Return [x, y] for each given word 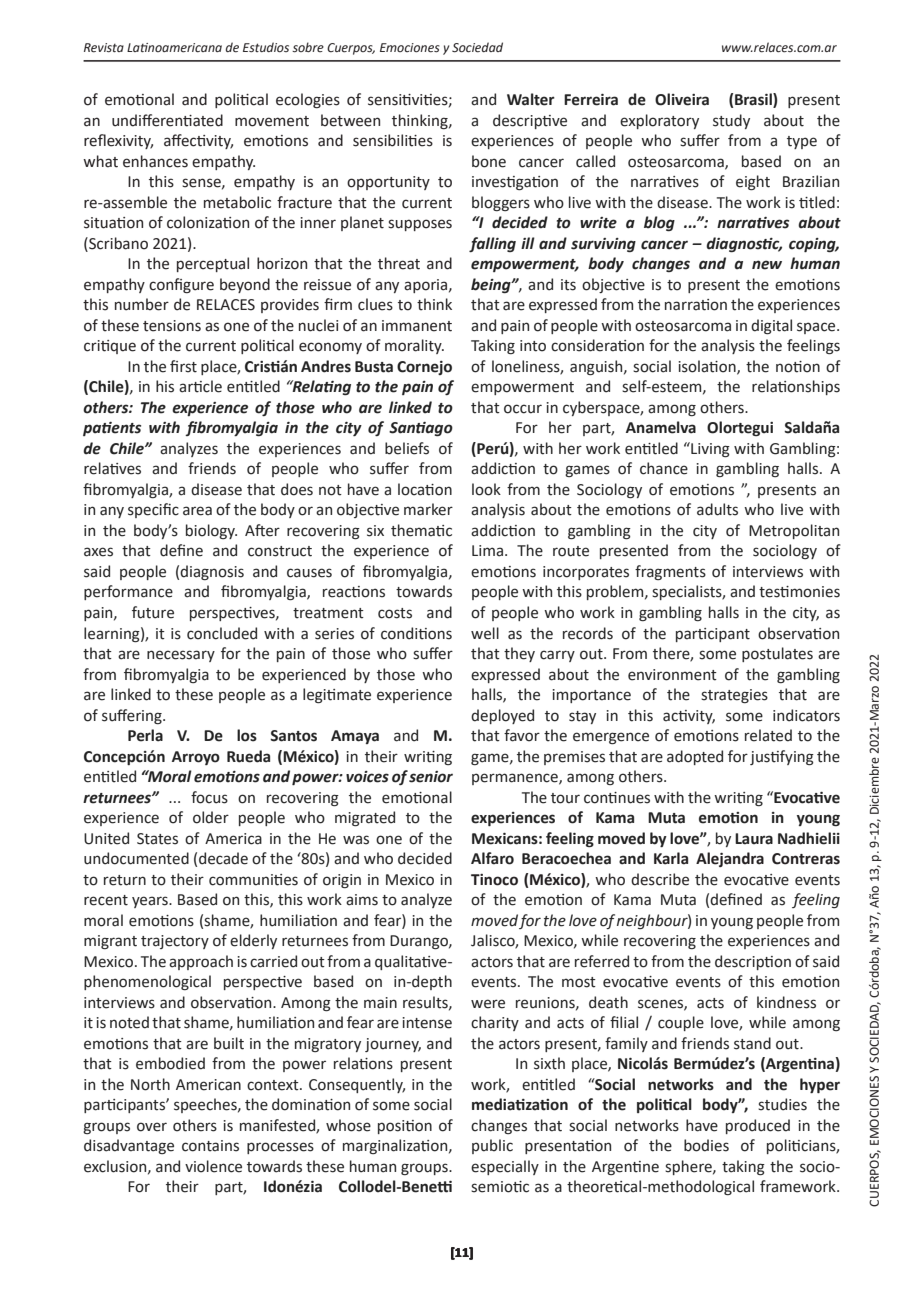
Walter [531, 99]
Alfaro [492, 858]
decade [223, 858]
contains [210, 1146]
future [153, 612]
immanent [417, 326]
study [731, 121]
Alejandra [730, 859]
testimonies [799, 592]
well [485, 633]
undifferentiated [167, 120]
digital [771, 326]
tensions [172, 326]
